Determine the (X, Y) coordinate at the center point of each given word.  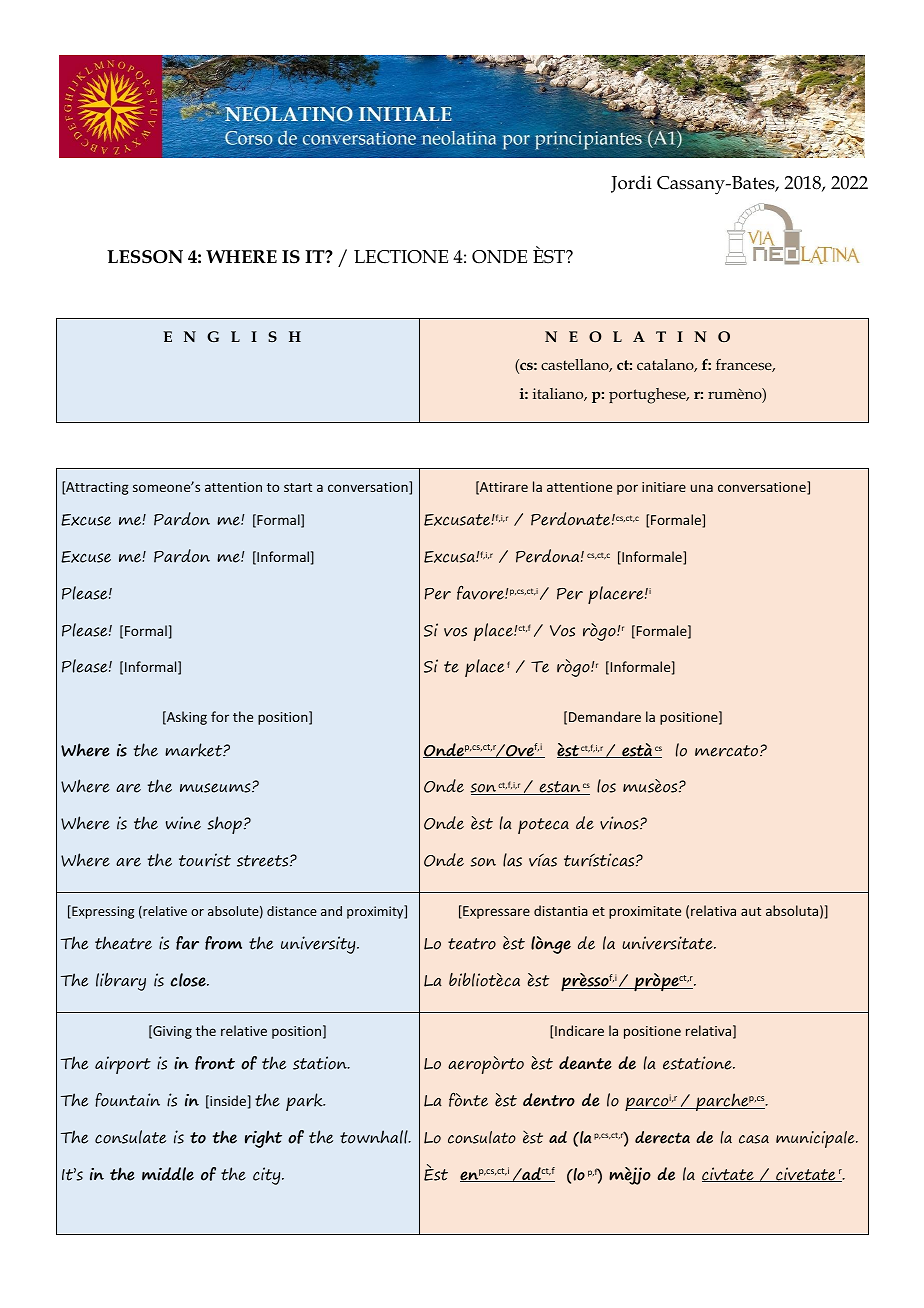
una (702, 488)
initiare (664, 487)
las (512, 860)
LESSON (145, 257)
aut (751, 911)
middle (168, 1174)
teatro (472, 944)
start (298, 487)
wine (183, 823)
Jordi (631, 184)
